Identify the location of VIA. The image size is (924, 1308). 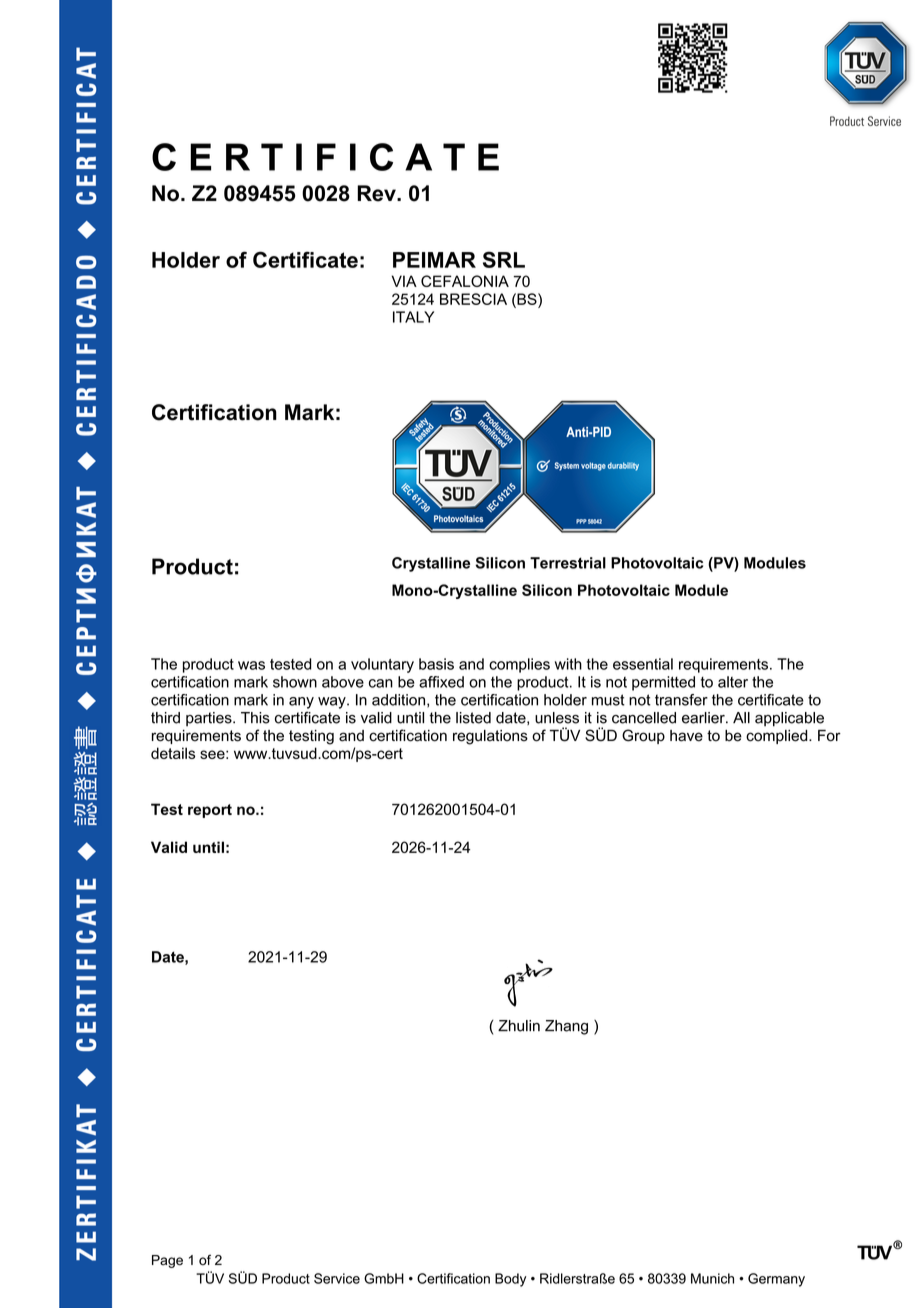
(404, 281).
